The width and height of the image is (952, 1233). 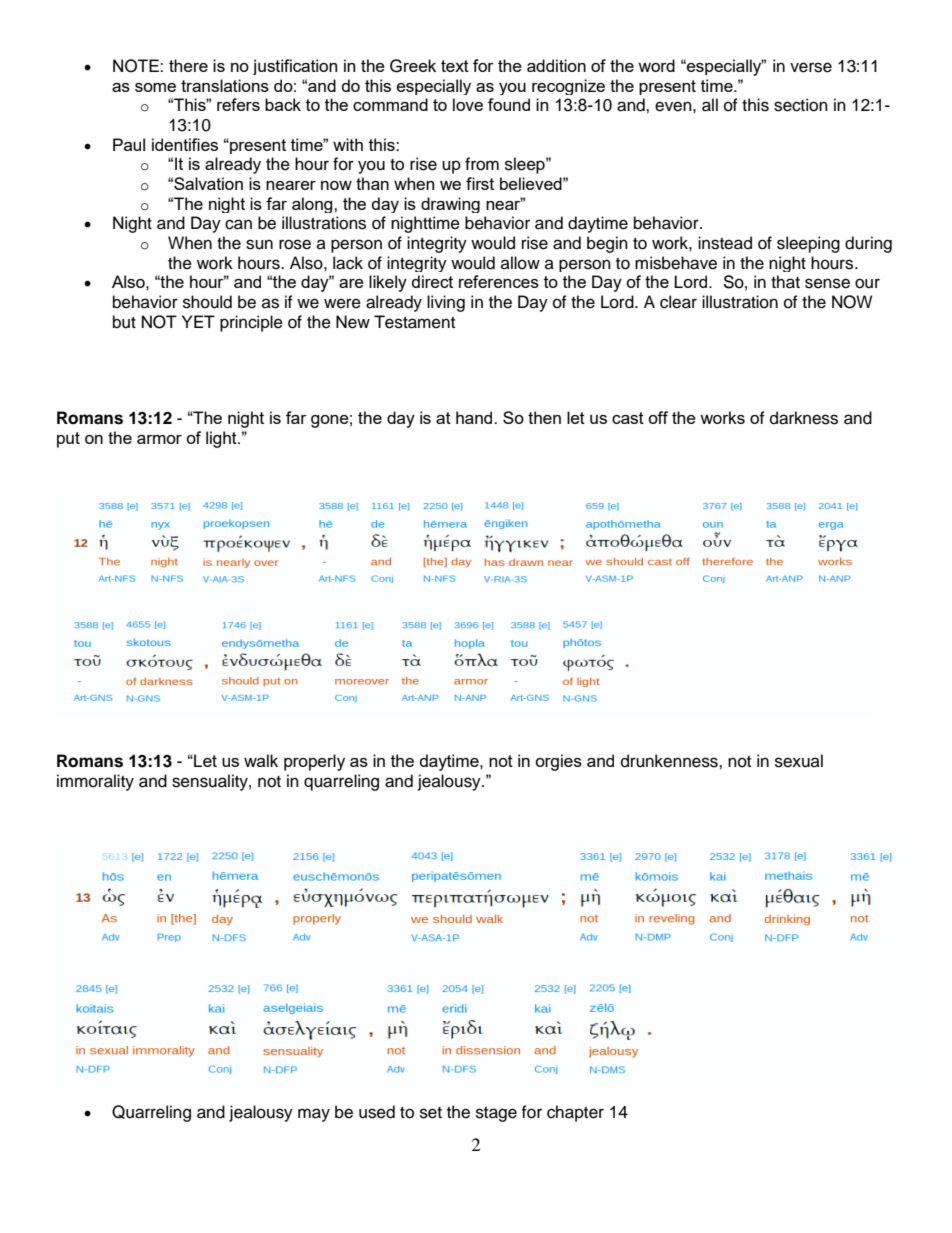 What do you see at coordinates (468, 104) in the image?
I see `love` at bounding box center [468, 104].
